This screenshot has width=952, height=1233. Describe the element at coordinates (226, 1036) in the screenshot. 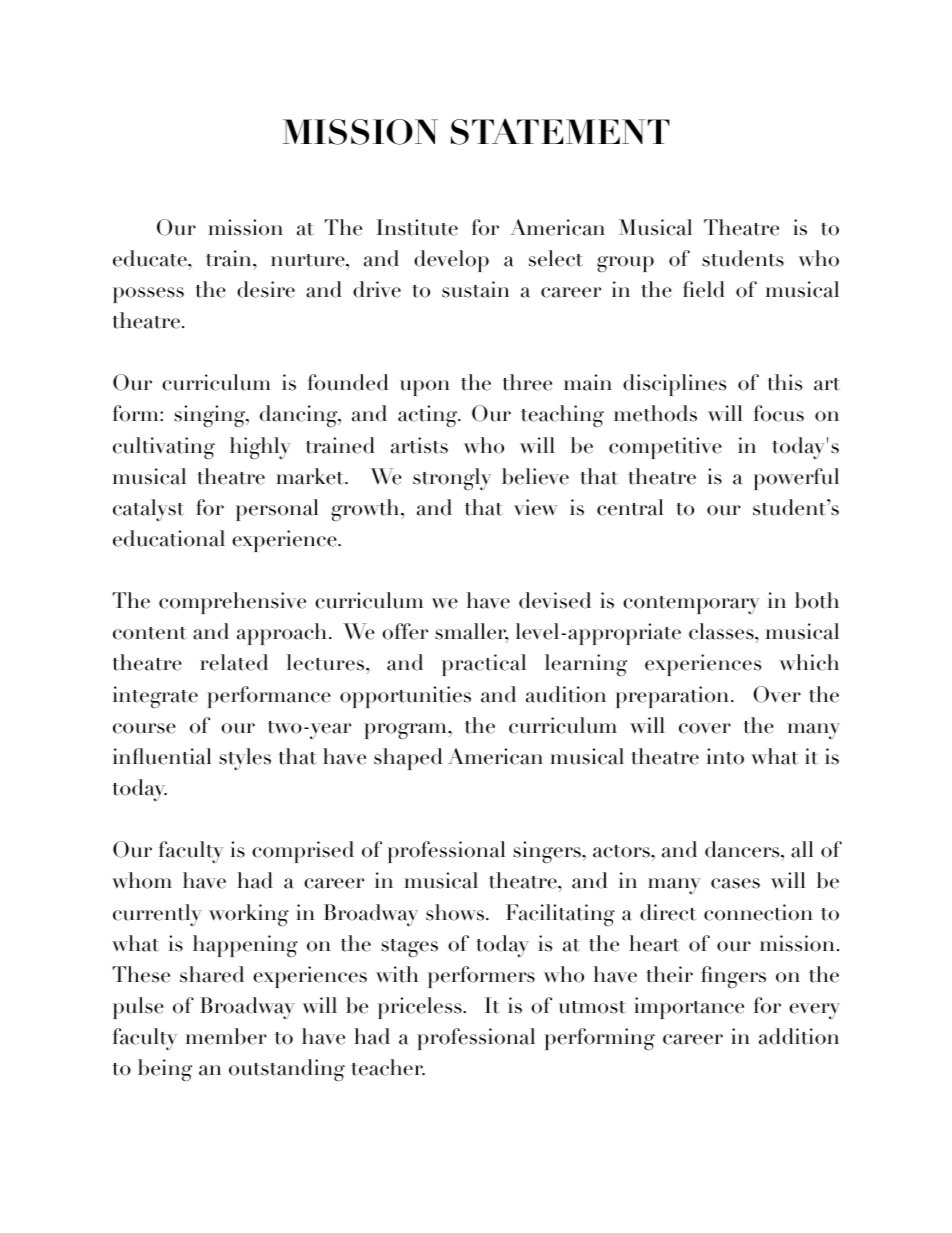

I see `member` at that location.
